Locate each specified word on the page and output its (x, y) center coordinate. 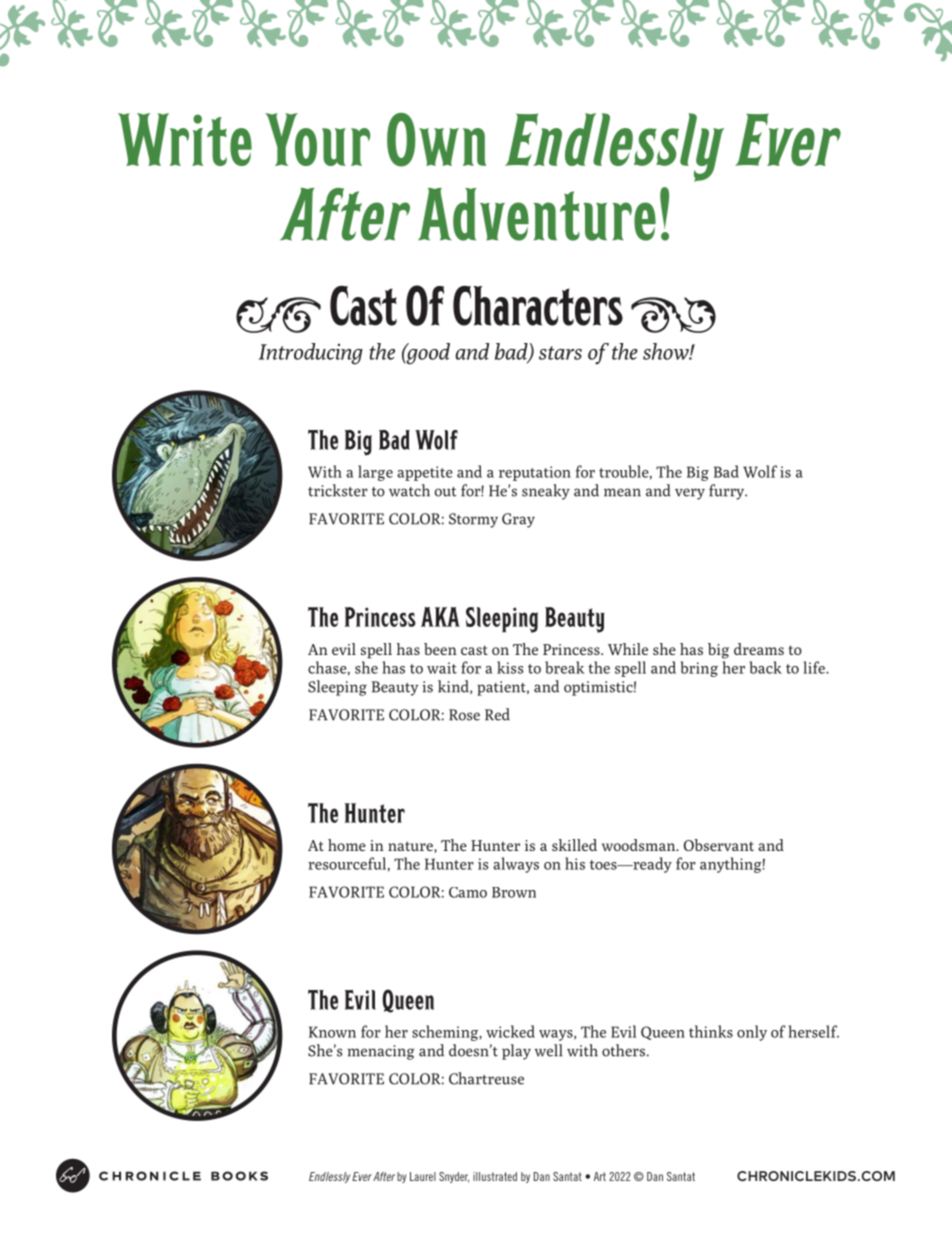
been (440, 649)
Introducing (311, 354)
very (690, 494)
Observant (719, 845)
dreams (759, 649)
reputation (535, 473)
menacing (381, 1052)
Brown (514, 892)
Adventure (537, 214)
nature (411, 847)
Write (185, 139)
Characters (538, 305)
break (564, 667)
